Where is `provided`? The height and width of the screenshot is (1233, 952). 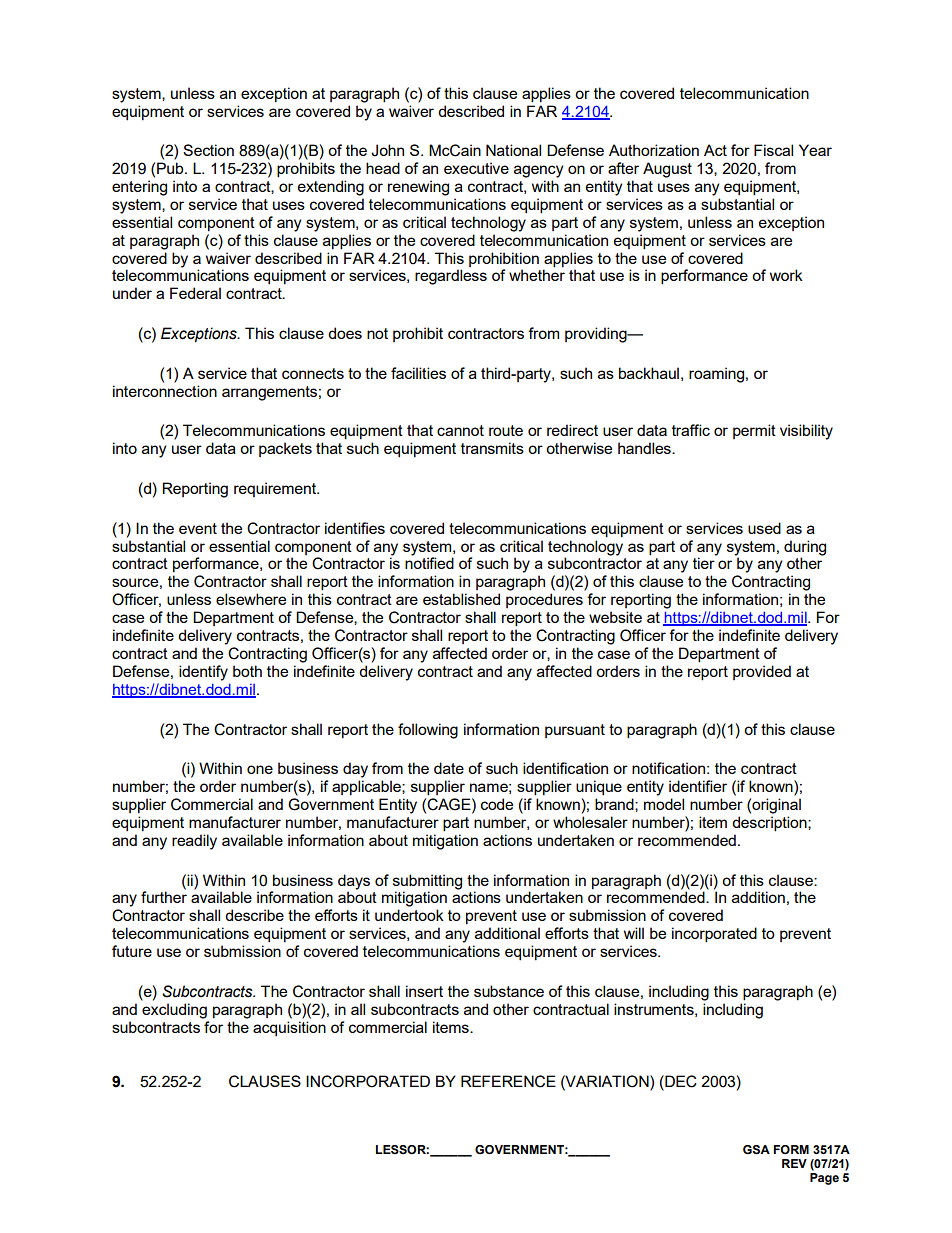
provided is located at coordinates (762, 672).
